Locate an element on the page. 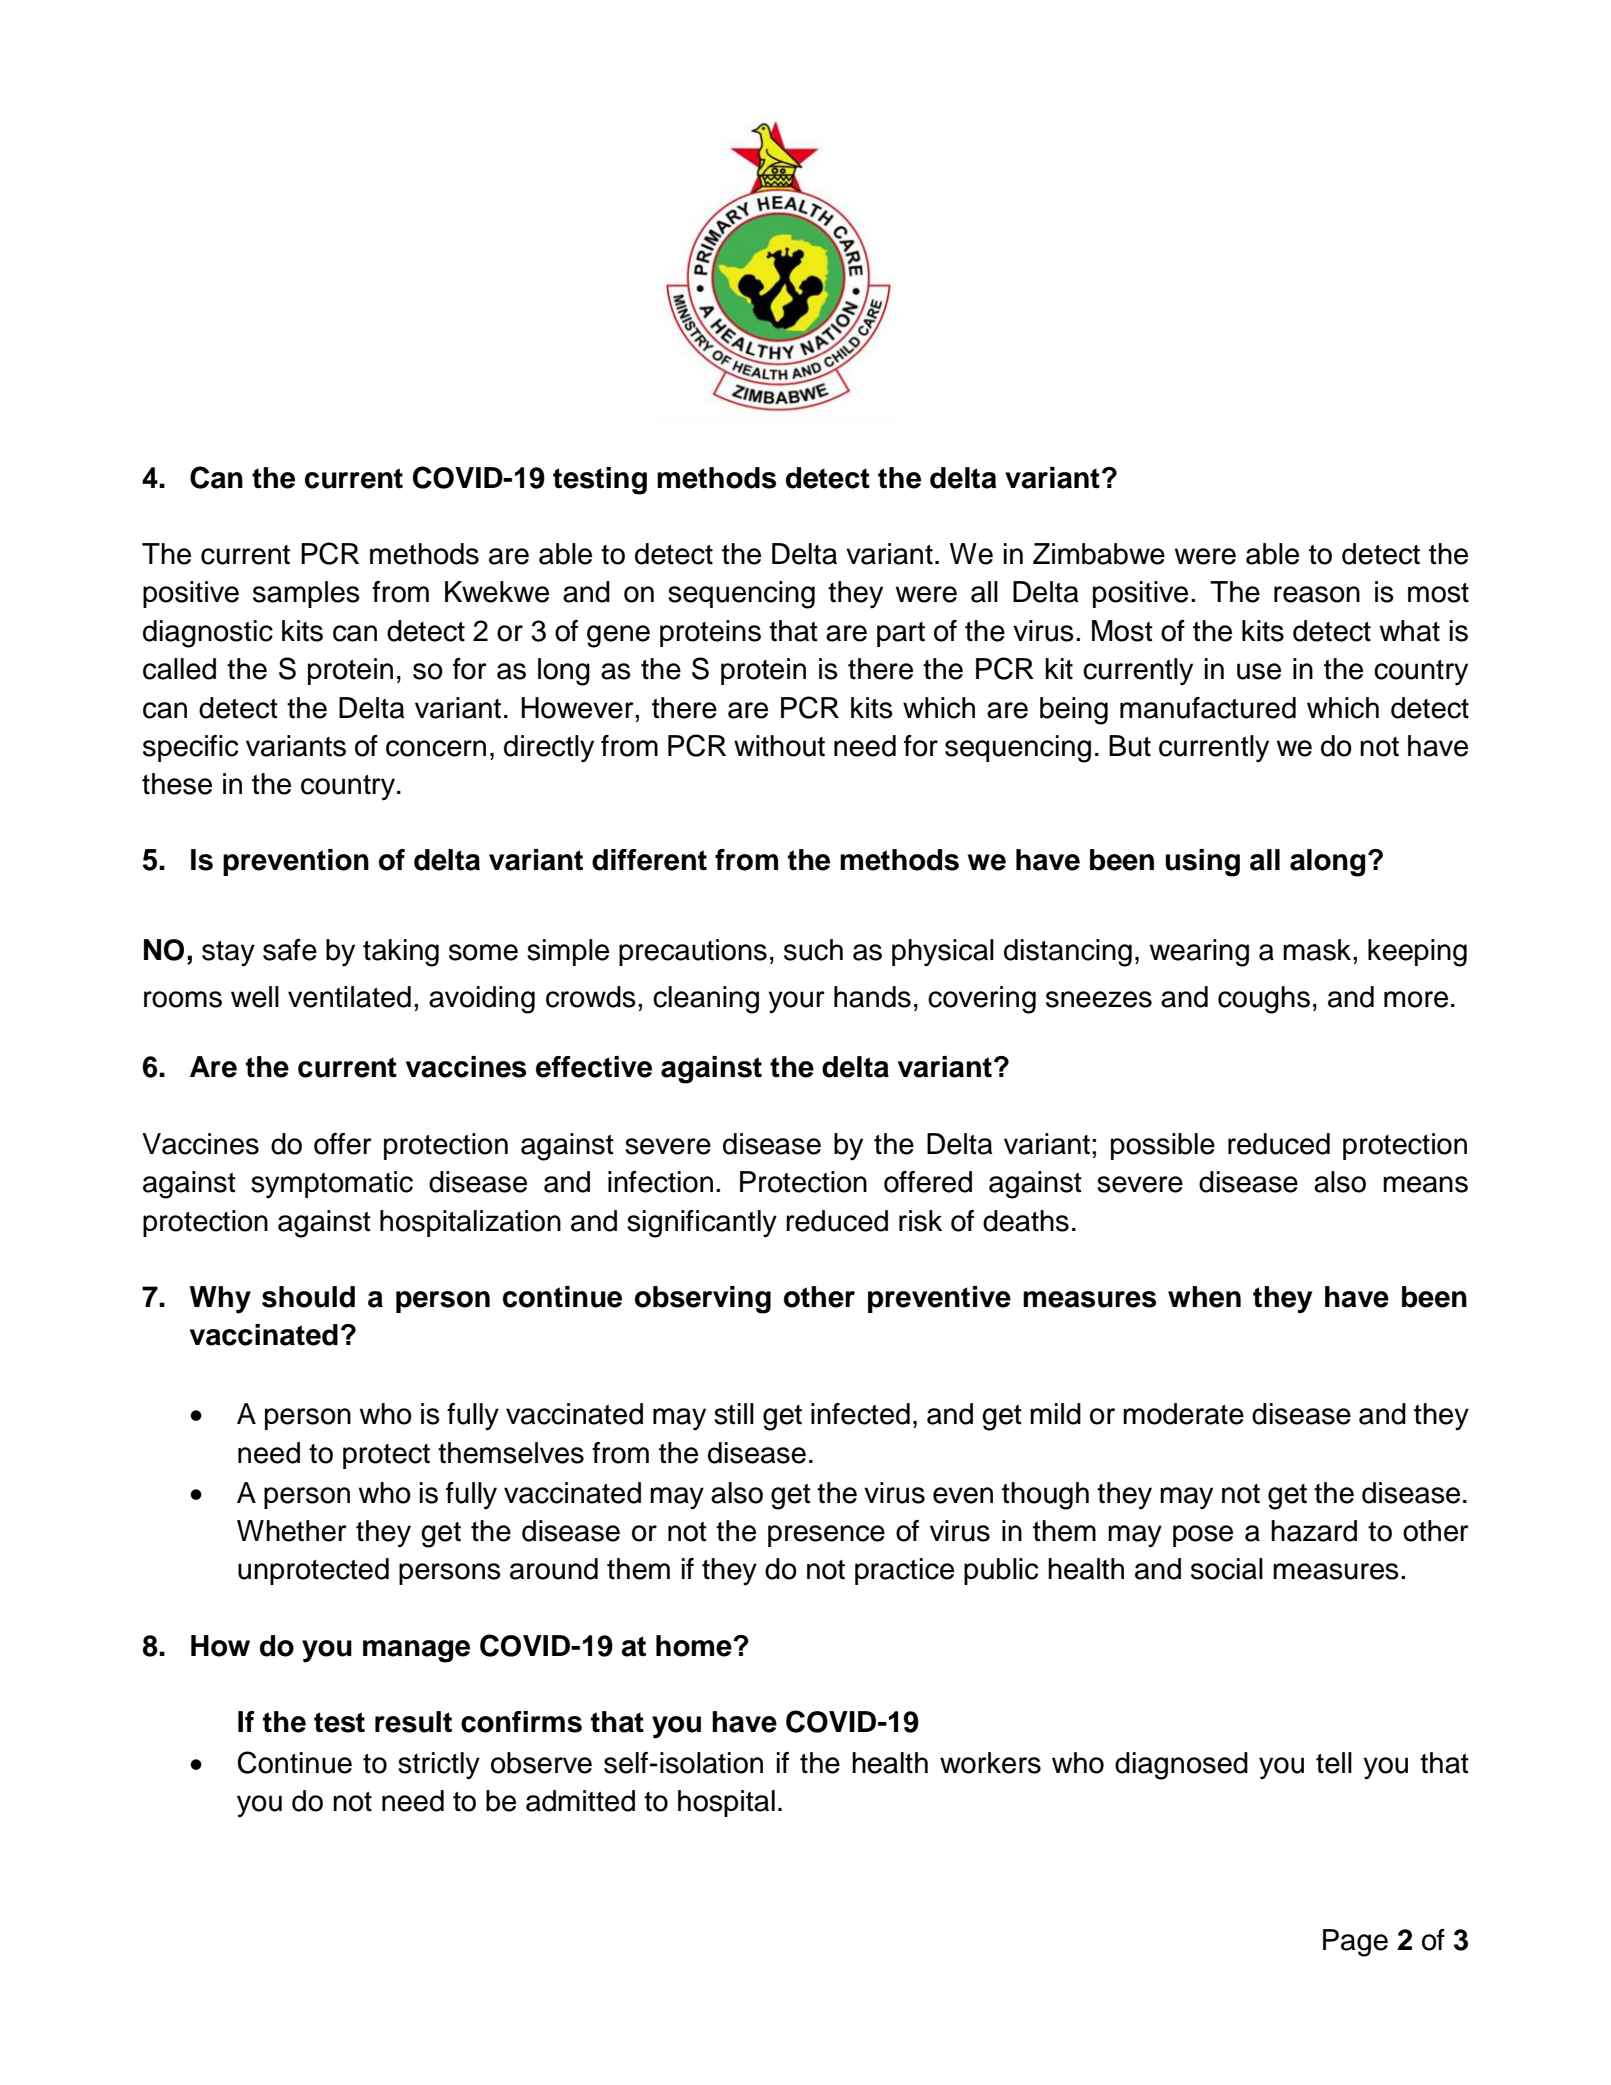 This page has width=1611, height=2085. samples is located at coordinates (306, 594).
